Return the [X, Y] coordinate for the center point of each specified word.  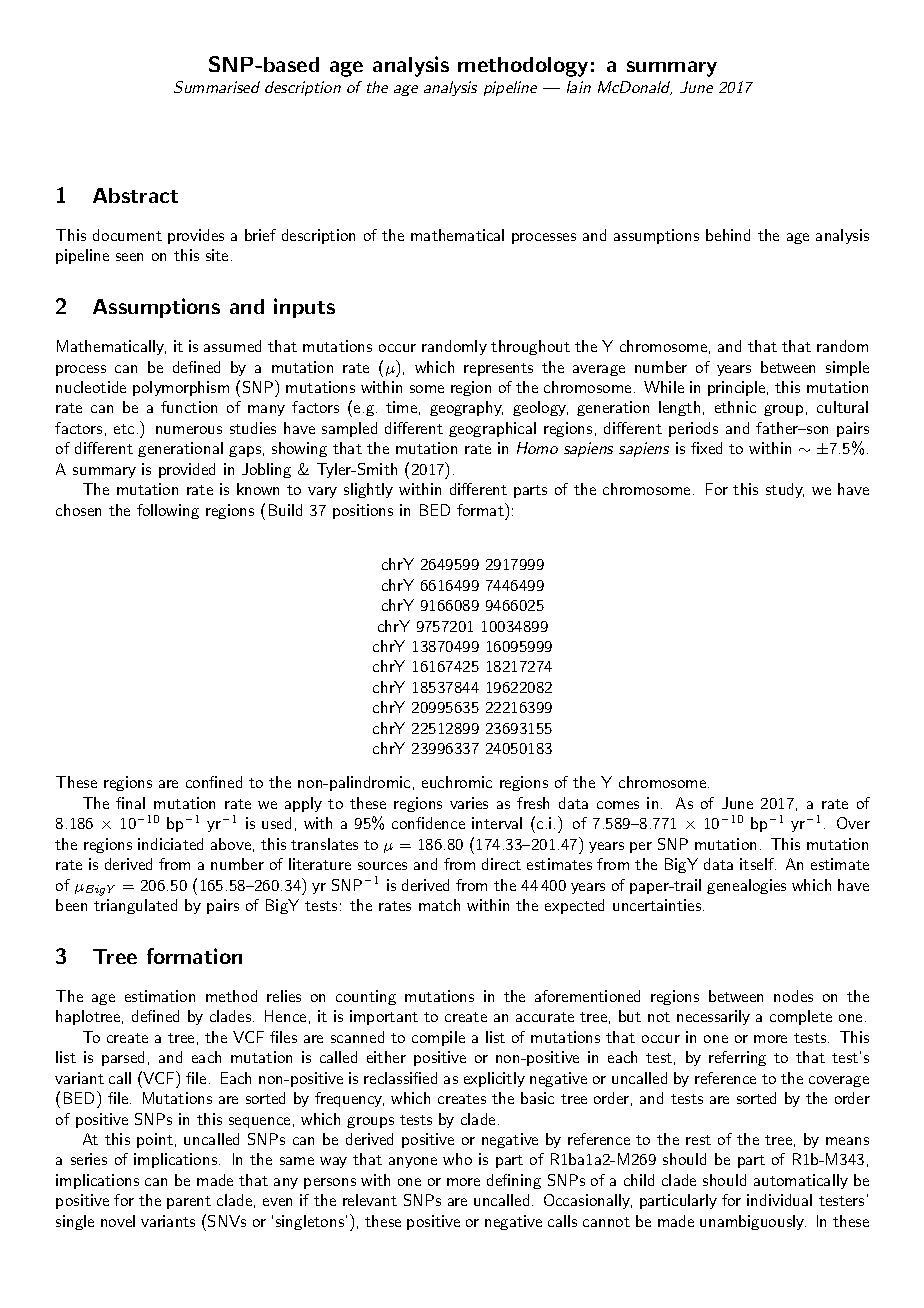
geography [466, 408]
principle [736, 388]
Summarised [217, 87]
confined [214, 782]
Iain [579, 87]
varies [469, 803]
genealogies [746, 886]
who [457, 1159]
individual [779, 1200]
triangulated [135, 906]
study [785, 490]
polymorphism [181, 388]
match [439, 905]
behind [728, 235]
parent [189, 1202]
